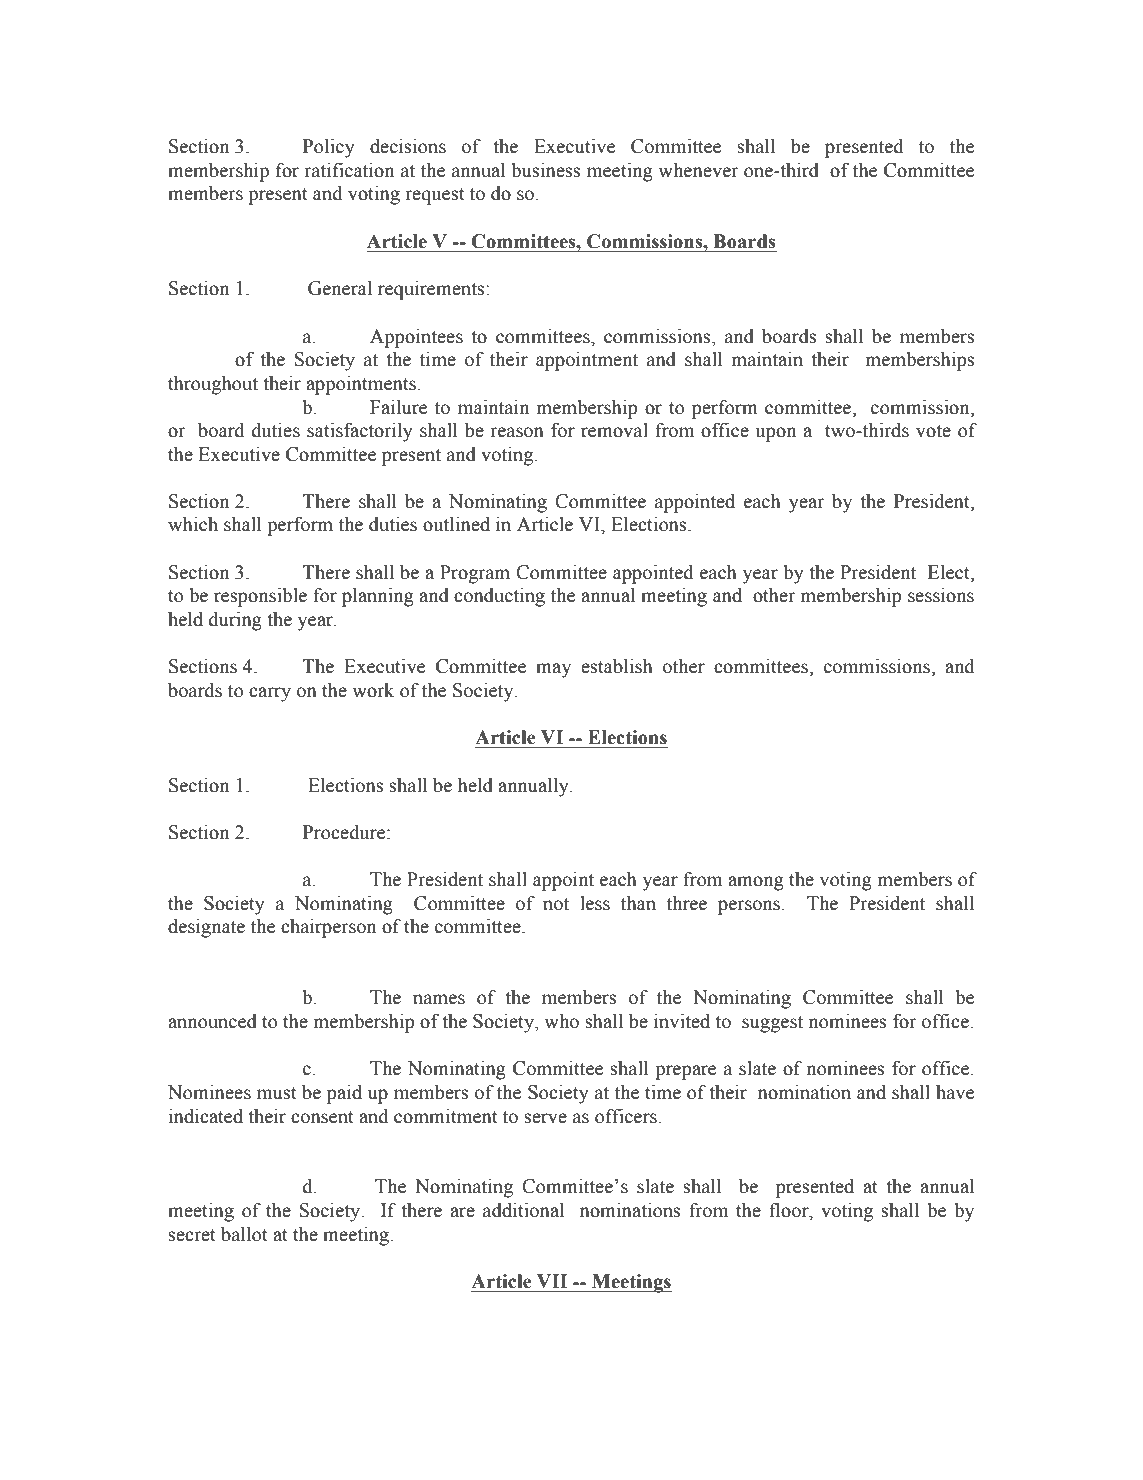  Describe the element at coordinates (546, 170) in the screenshot. I see `business` at that location.
